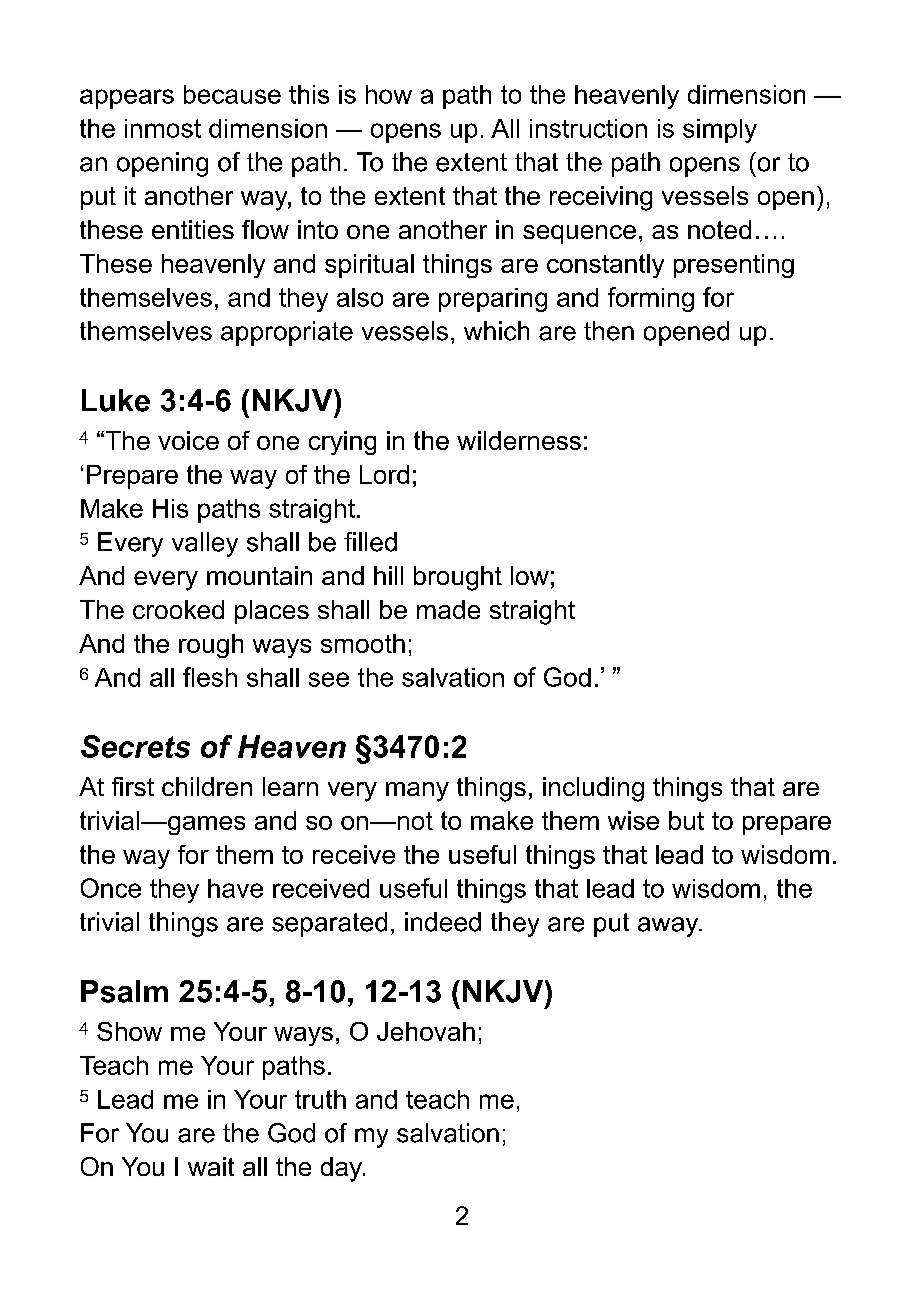  What do you see at coordinates (188, 440) in the screenshot?
I see `voice` at bounding box center [188, 440].
